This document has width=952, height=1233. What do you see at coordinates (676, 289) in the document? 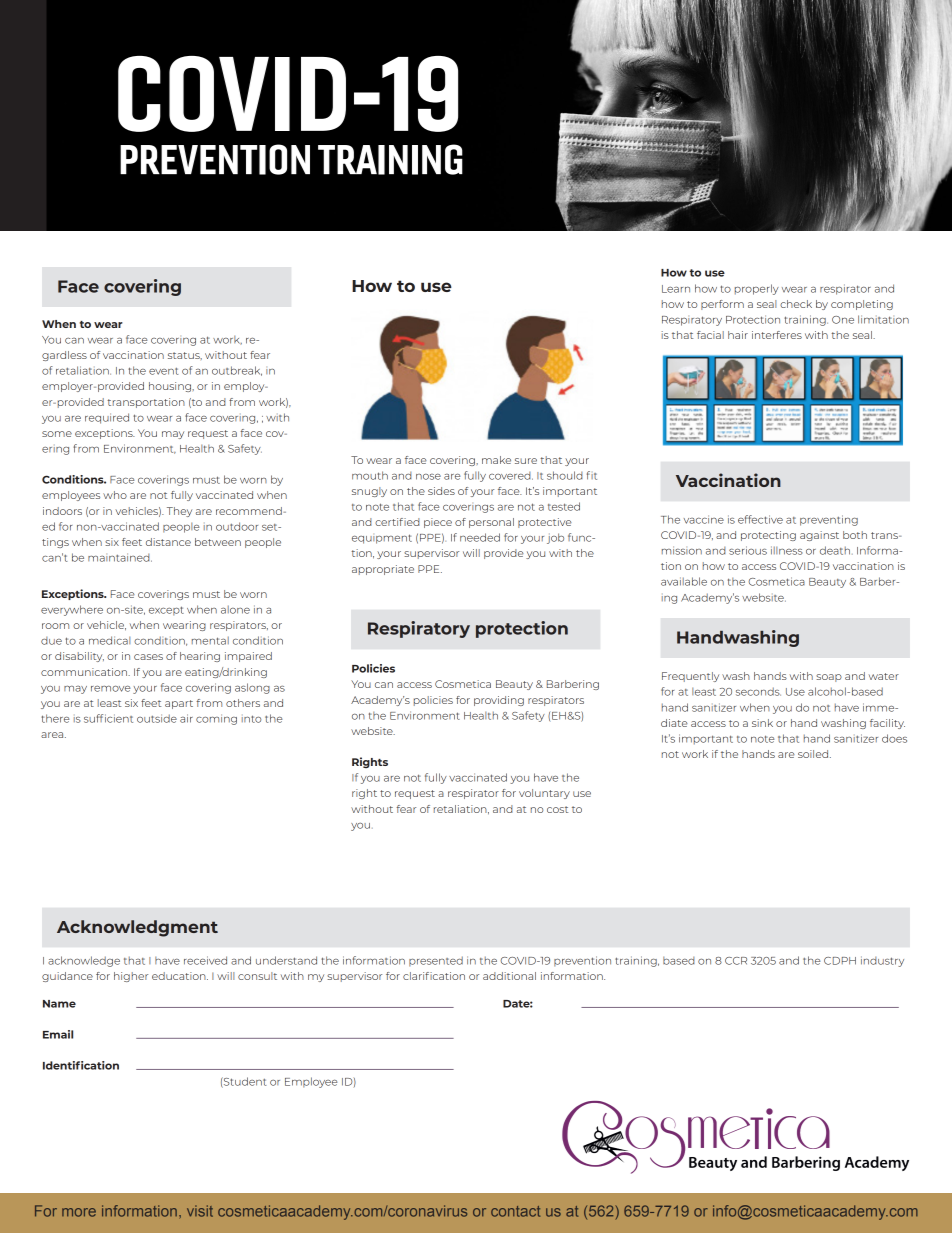
I see `Learn` at bounding box center [676, 289].
